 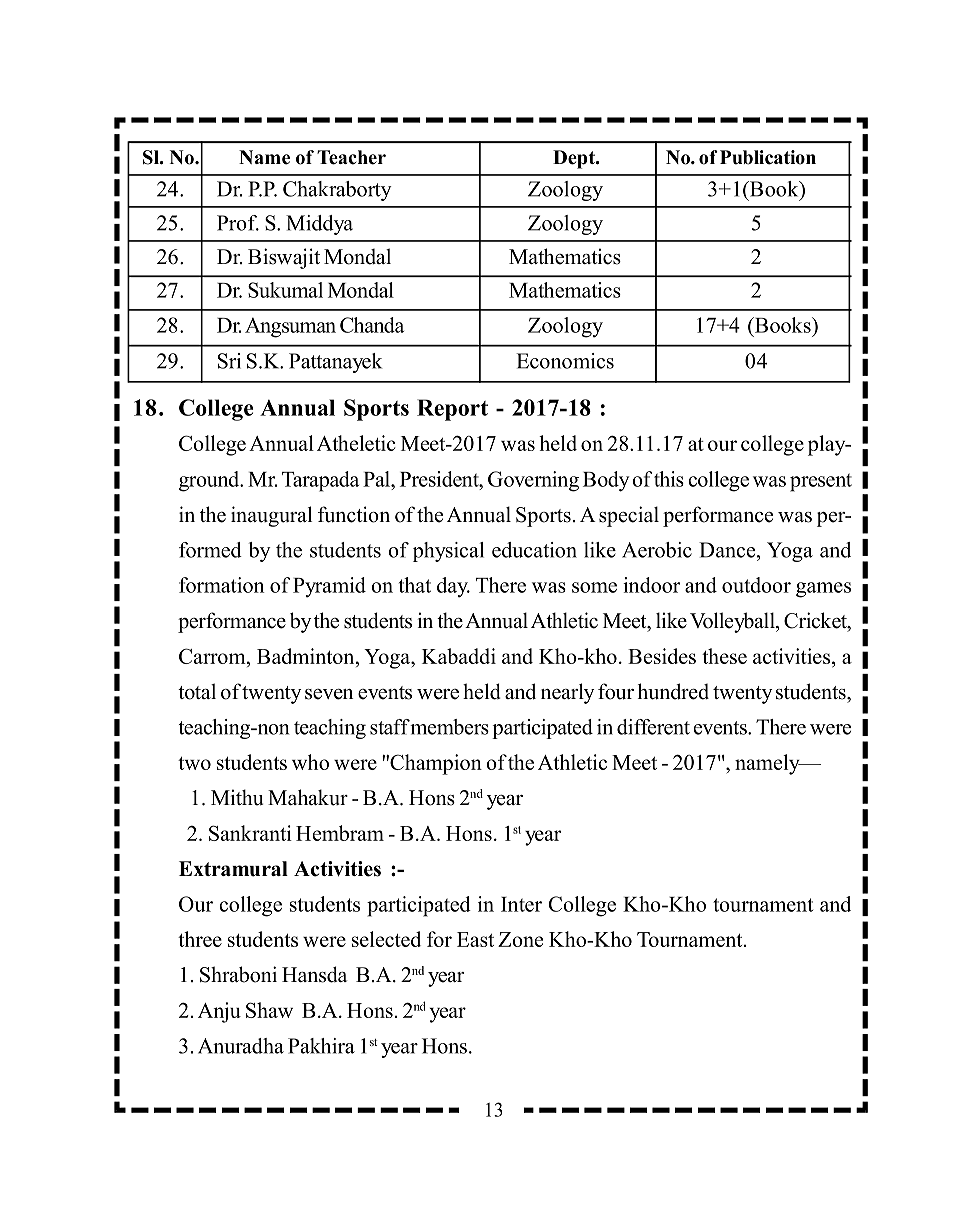 What do you see at coordinates (520, 939) in the image?
I see `Zone` at bounding box center [520, 939].
